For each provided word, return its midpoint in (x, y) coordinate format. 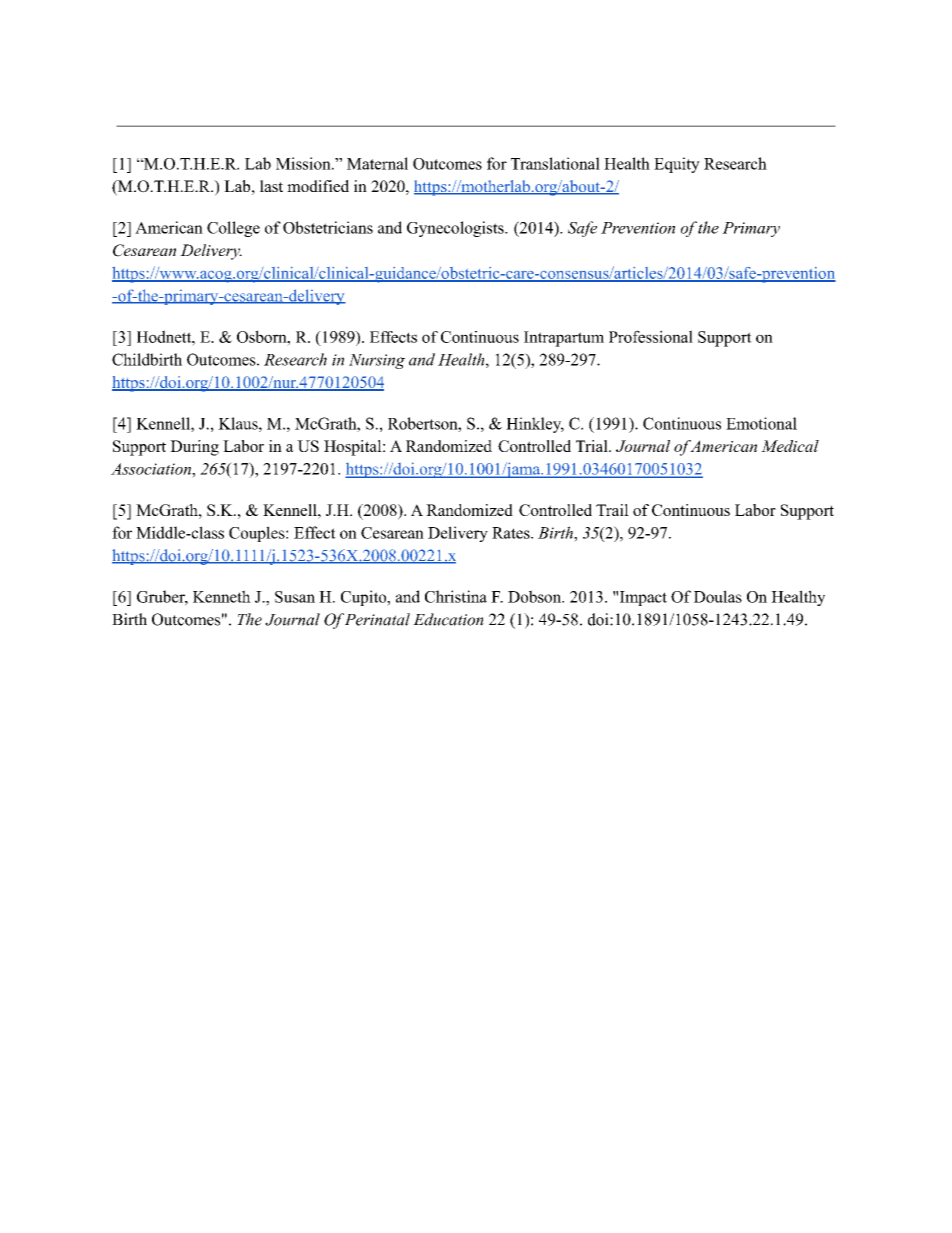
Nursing (377, 361)
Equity (677, 165)
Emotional (761, 423)
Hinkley (535, 425)
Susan (295, 597)
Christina (456, 596)
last (271, 186)
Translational (555, 163)
